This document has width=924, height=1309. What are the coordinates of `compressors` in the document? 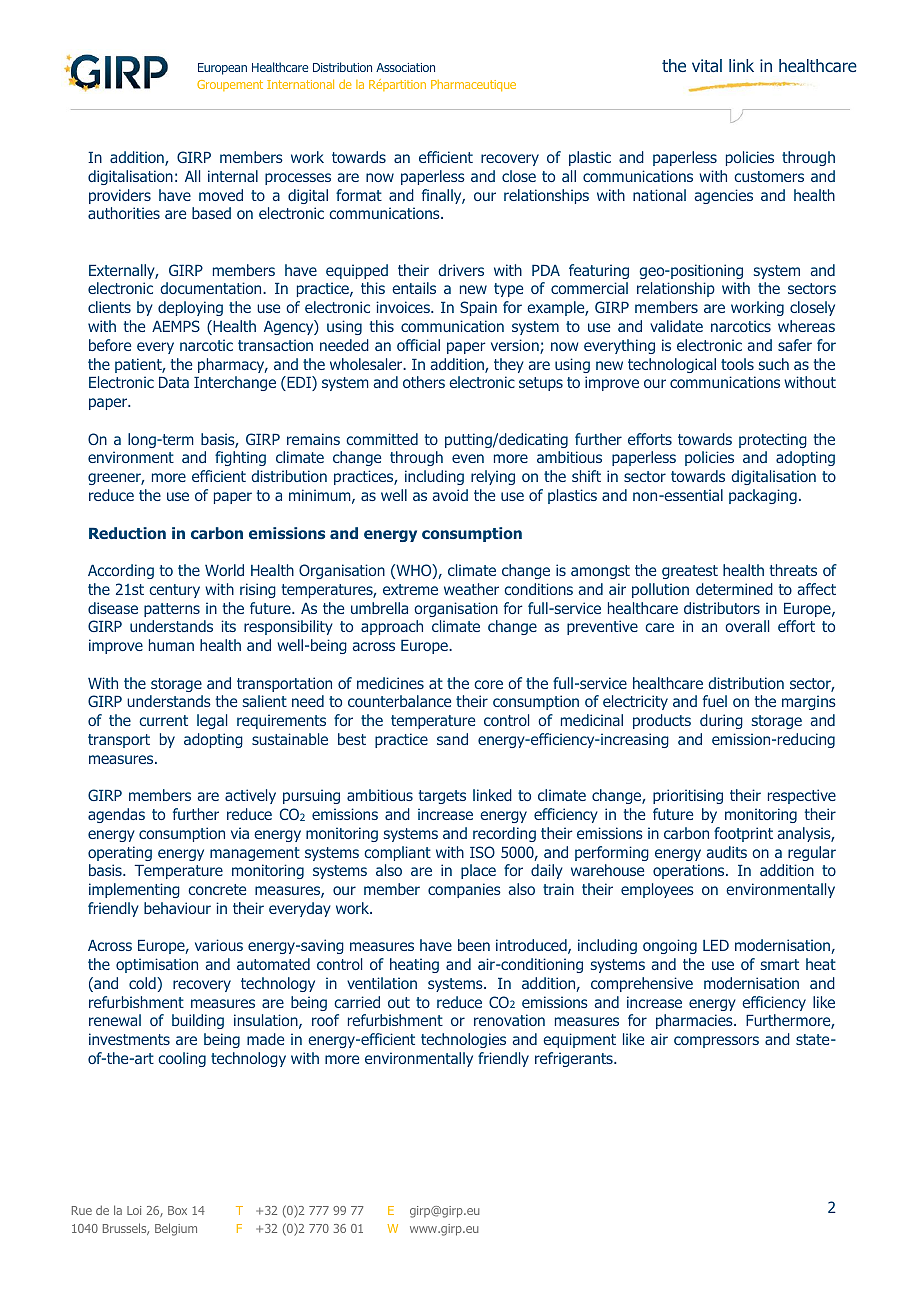 It's located at (716, 1042).
